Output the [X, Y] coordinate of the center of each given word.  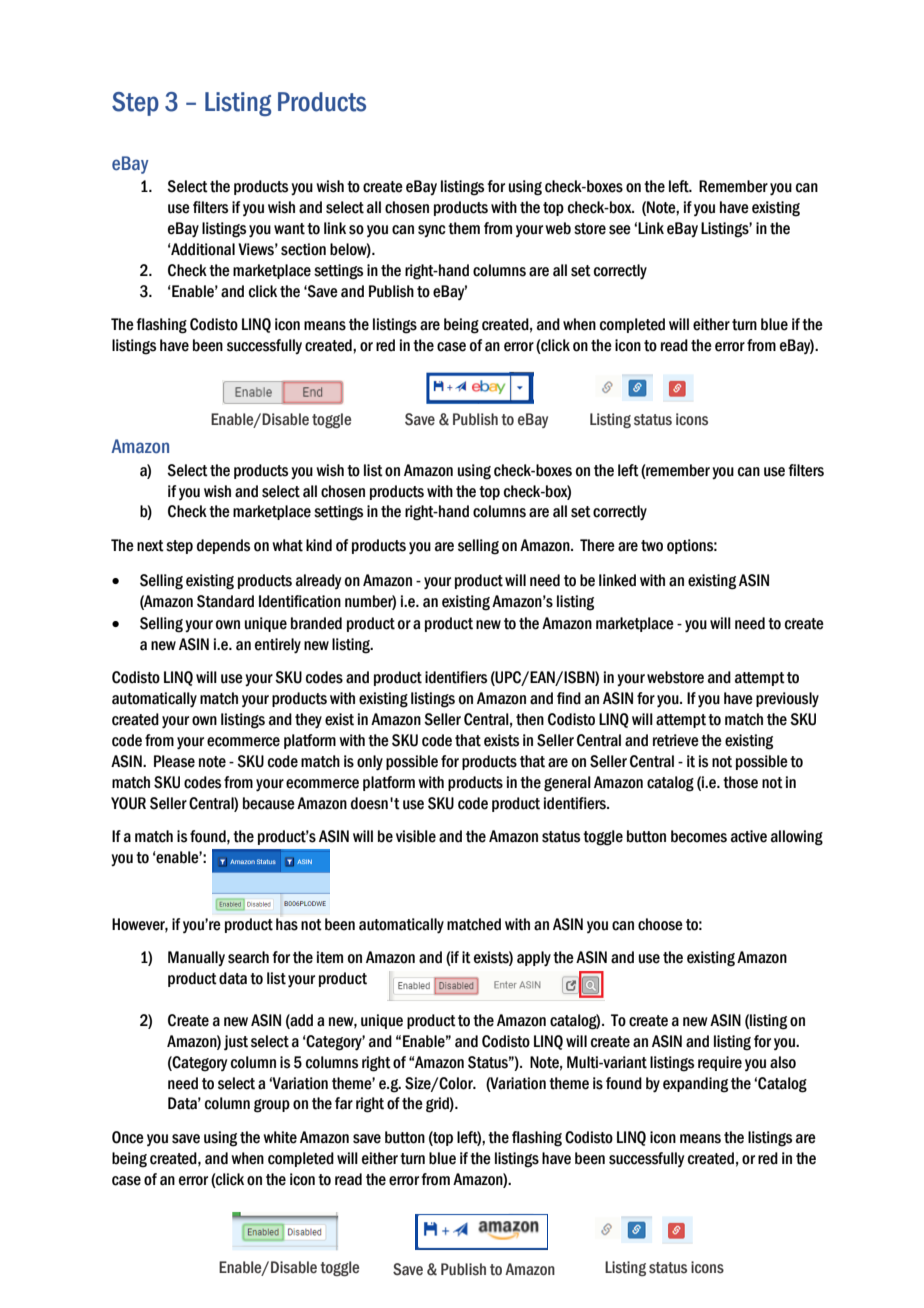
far [344, 1103]
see [620, 230]
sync [432, 231]
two [652, 546]
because [269, 803]
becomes [699, 836]
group [272, 1106]
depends [223, 546]
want [289, 229]
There [597, 545]
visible [416, 836]
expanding [695, 1085]
